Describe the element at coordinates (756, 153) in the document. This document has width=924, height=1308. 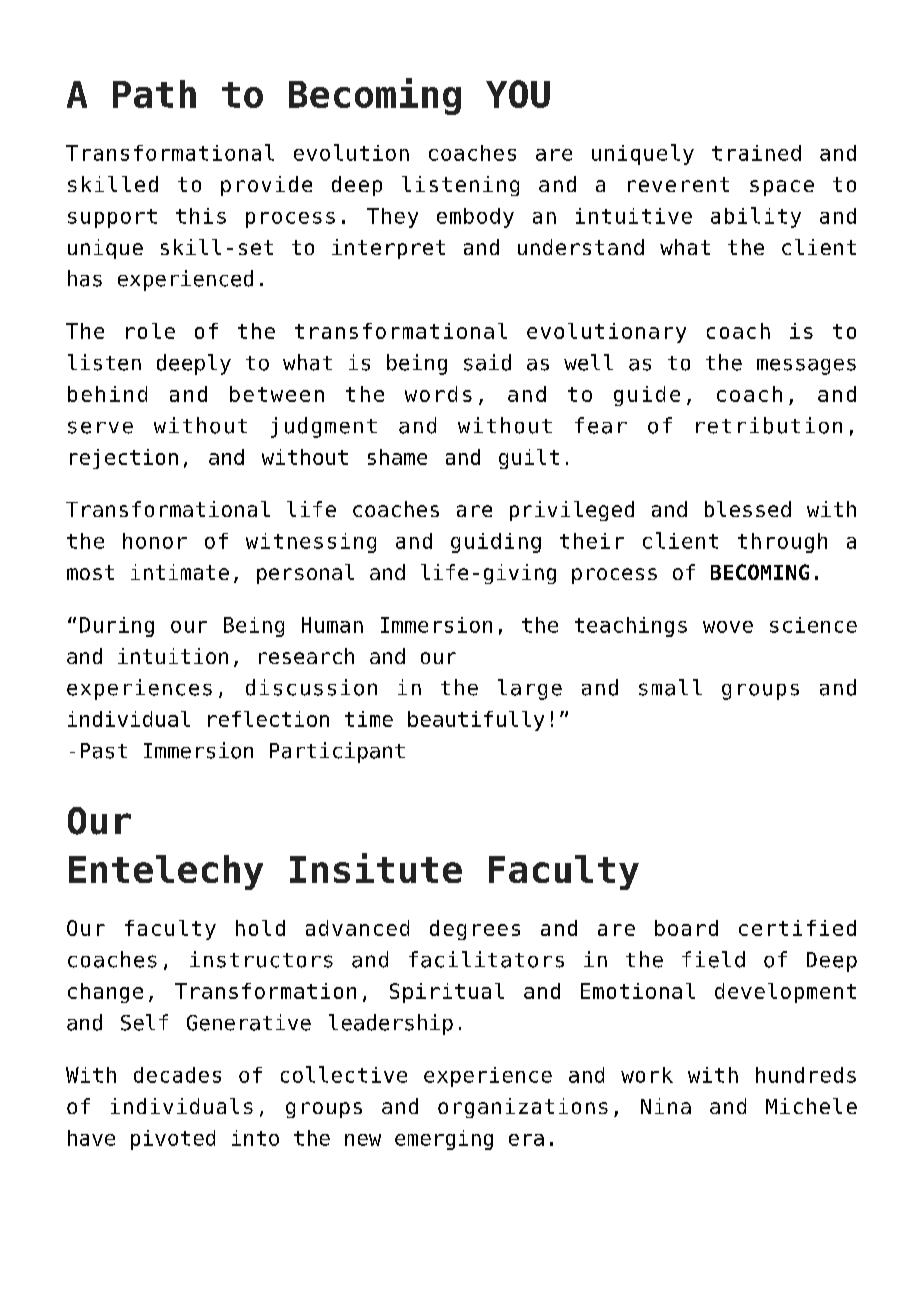
I see `trained` at that location.
